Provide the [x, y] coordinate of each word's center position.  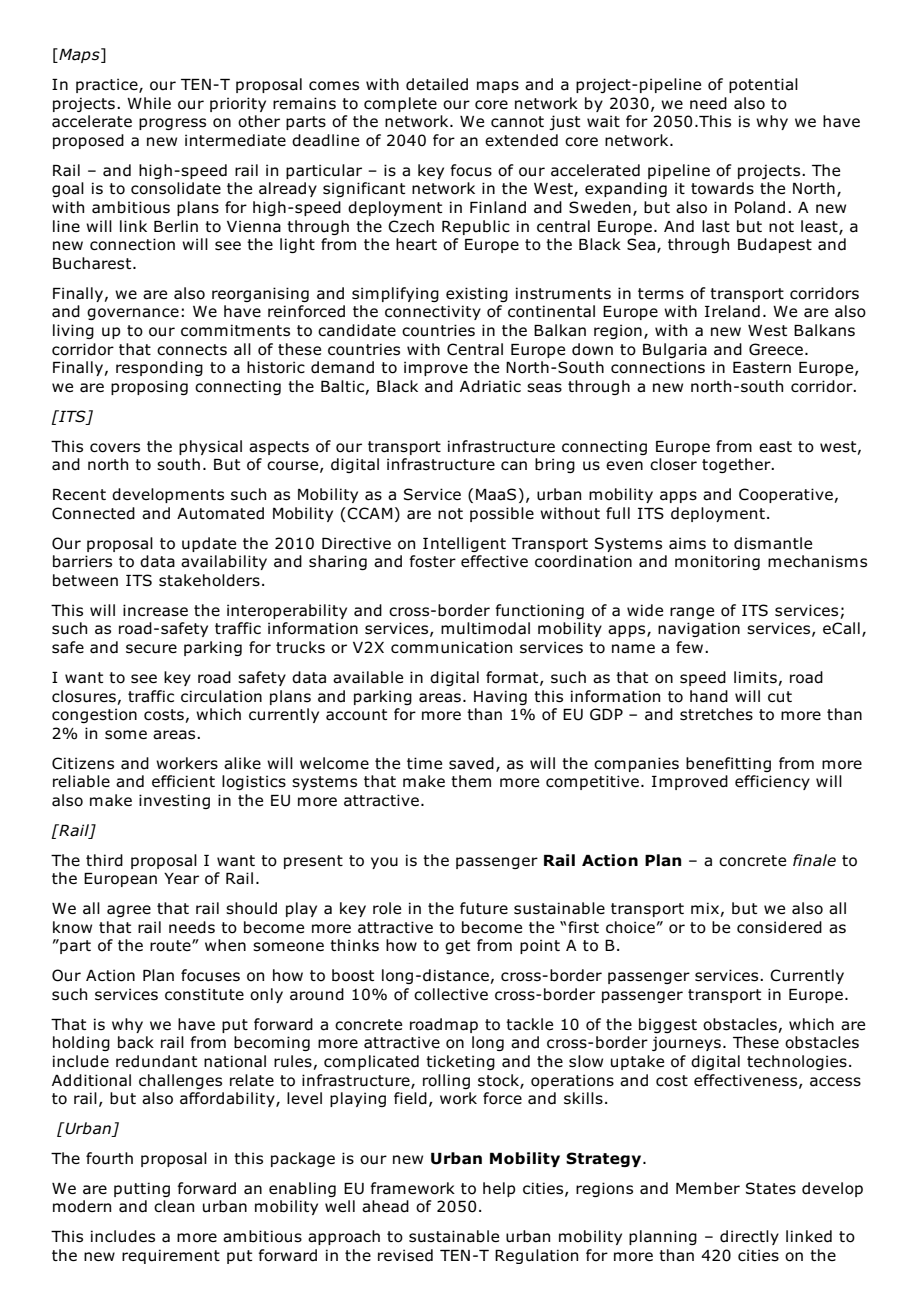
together [737, 465]
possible [502, 514]
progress [172, 124]
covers [115, 448]
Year [181, 879]
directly [749, 1237]
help [499, 1189]
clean [174, 1206]
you [384, 863]
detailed [437, 84]
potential [763, 85]
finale [814, 860]
